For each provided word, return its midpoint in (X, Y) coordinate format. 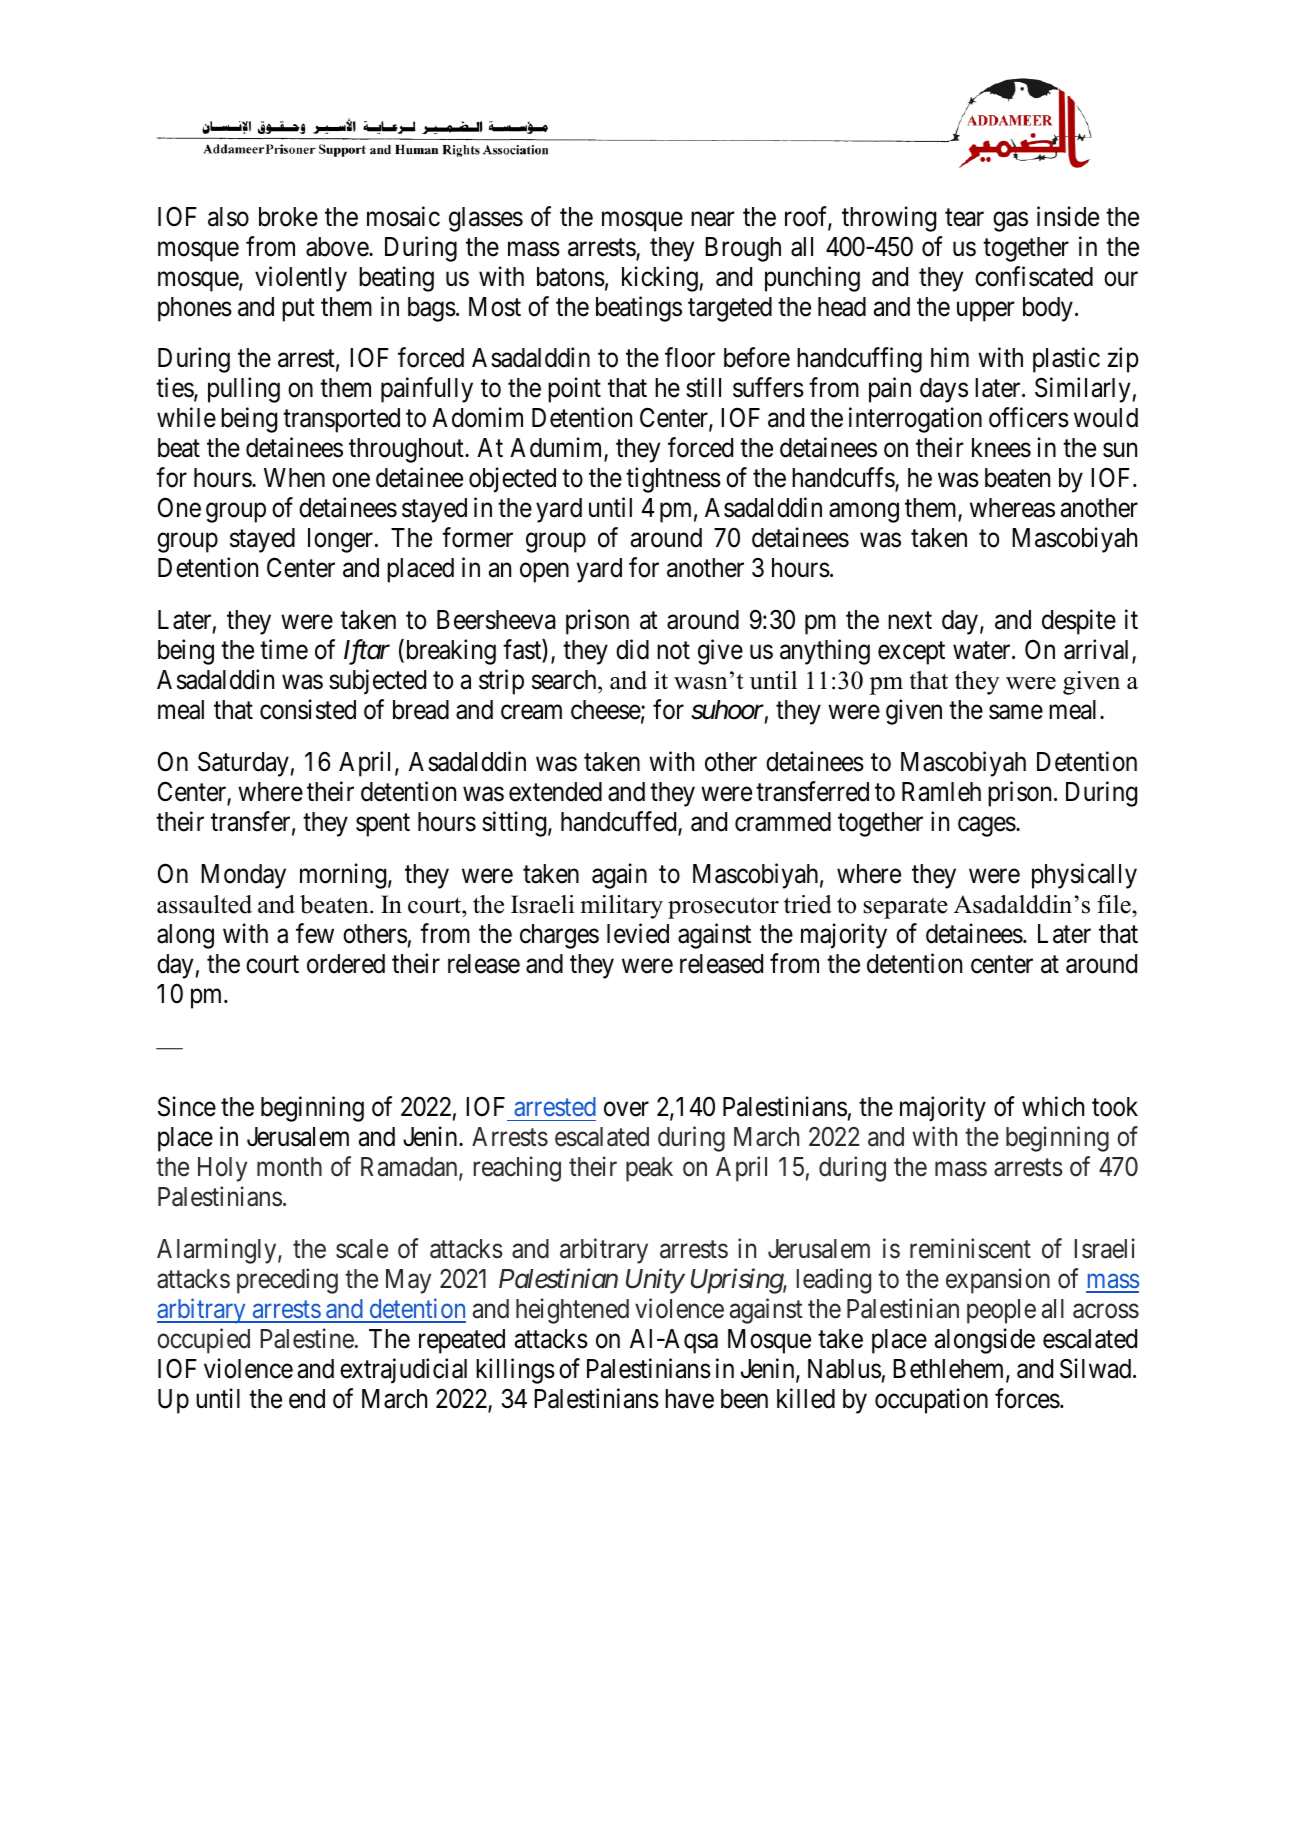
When (294, 478)
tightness (673, 480)
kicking (660, 279)
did (632, 649)
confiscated (1034, 276)
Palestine (307, 1338)
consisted (308, 709)
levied (638, 933)
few (315, 933)
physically (1084, 876)
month (289, 1167)
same (1016, 712)
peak (649, 1169)
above (338, 247)
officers (1029, 417)
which (1053, 1107)
